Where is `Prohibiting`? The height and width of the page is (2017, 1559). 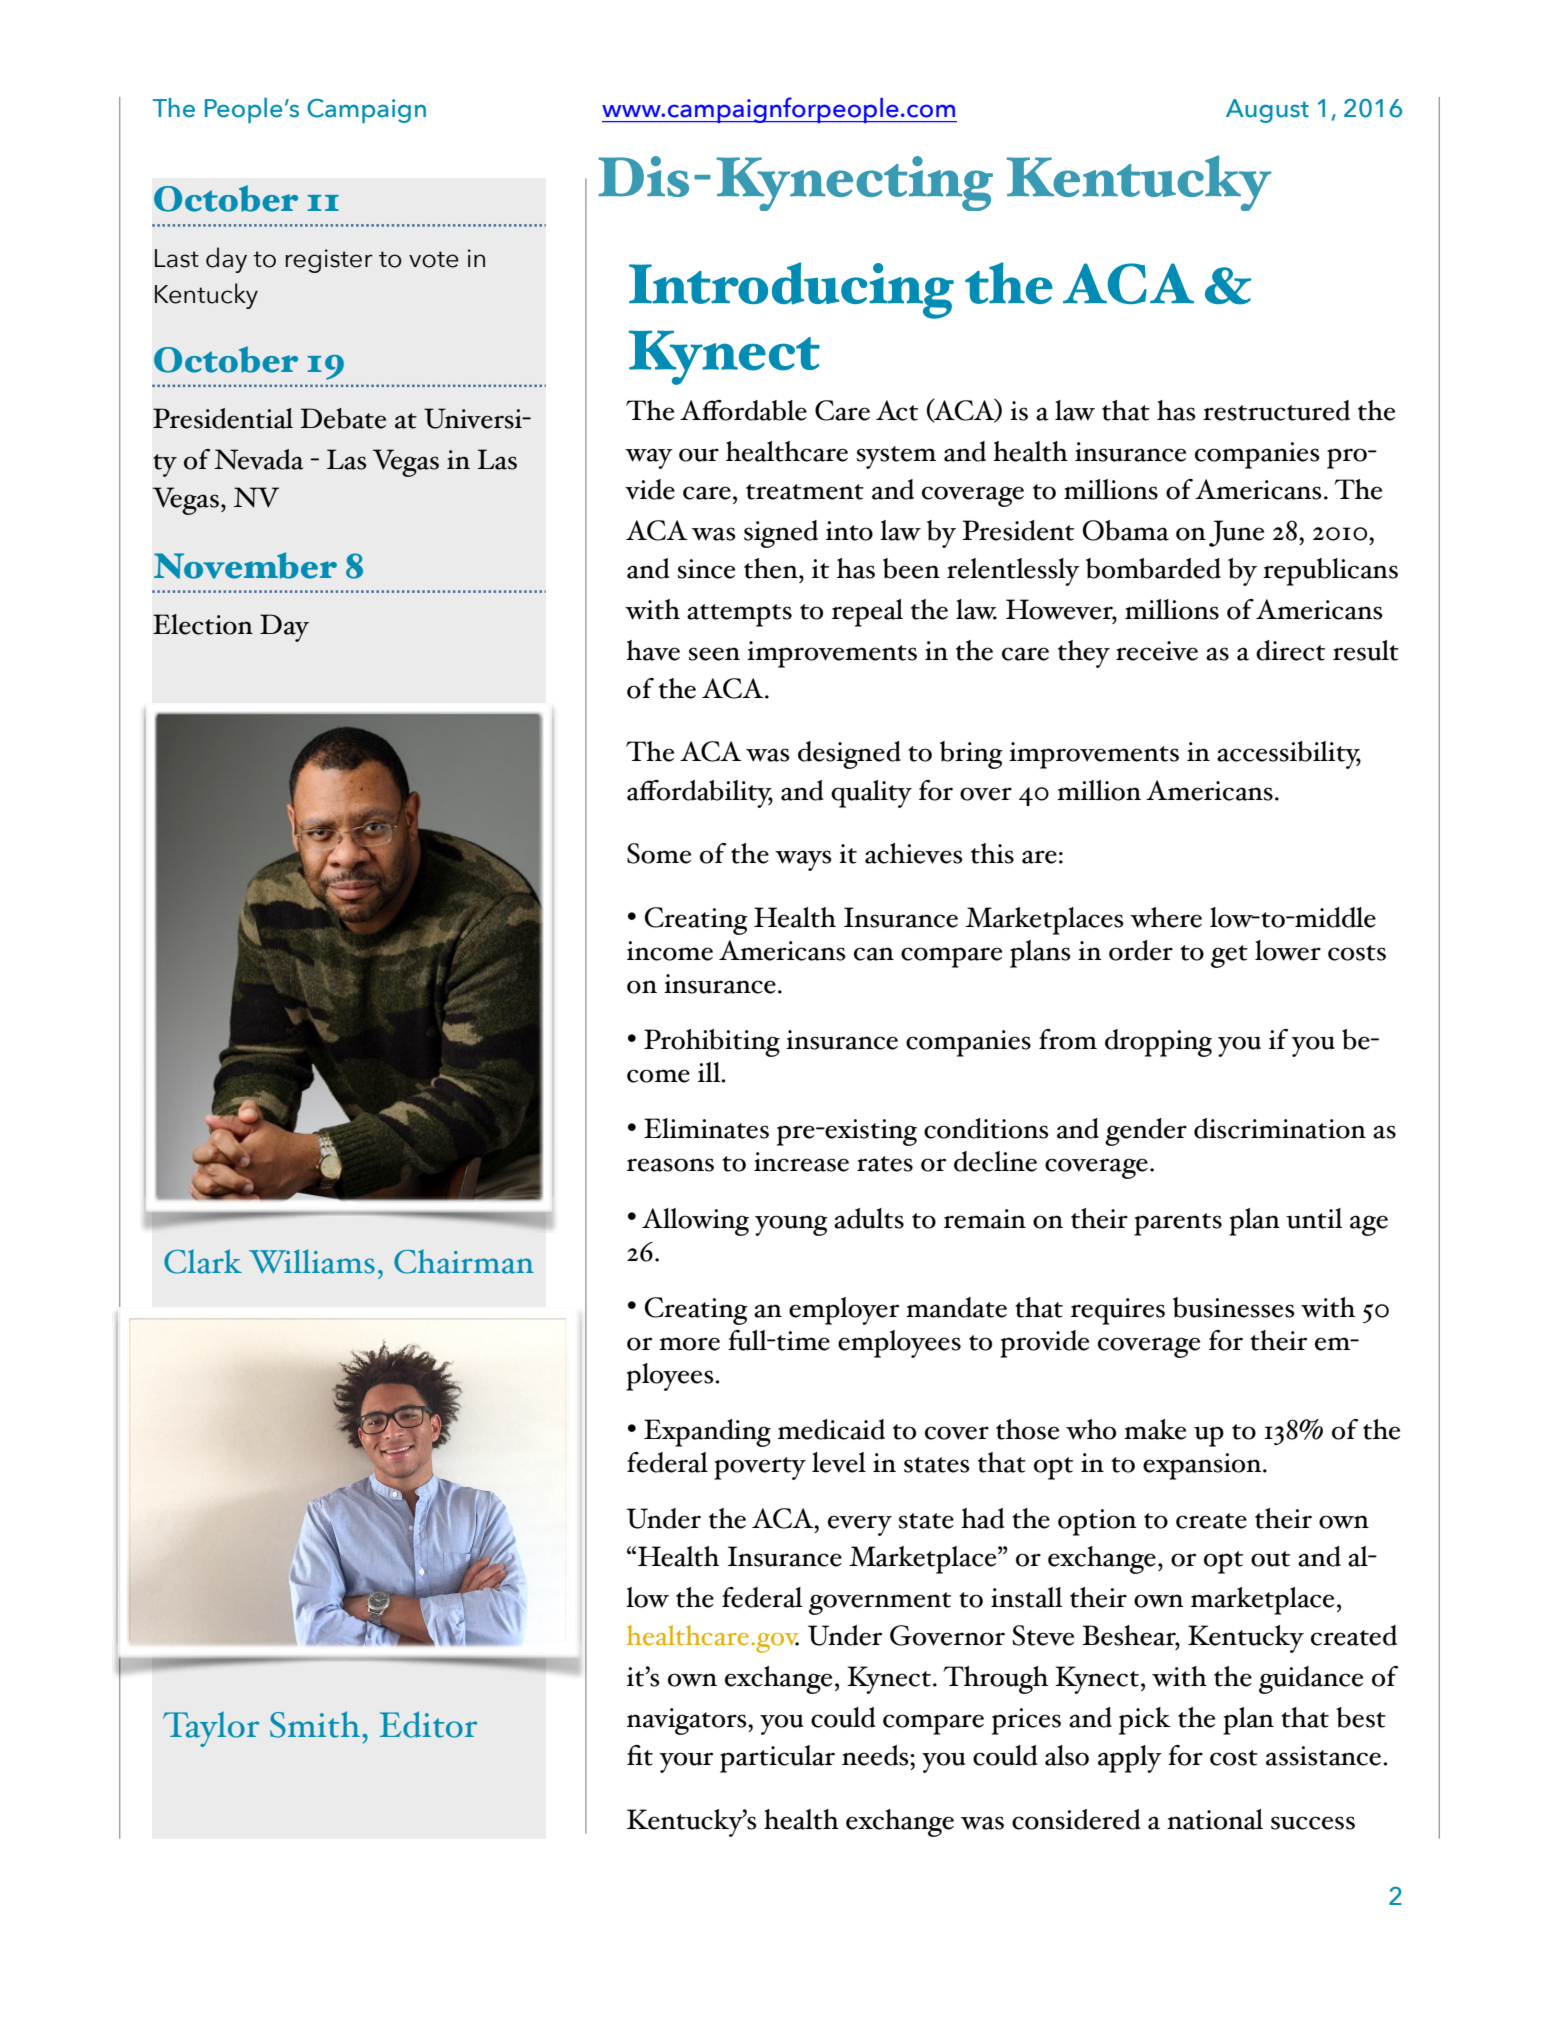 Prohibiting is located at coordinates (712, 1043).
